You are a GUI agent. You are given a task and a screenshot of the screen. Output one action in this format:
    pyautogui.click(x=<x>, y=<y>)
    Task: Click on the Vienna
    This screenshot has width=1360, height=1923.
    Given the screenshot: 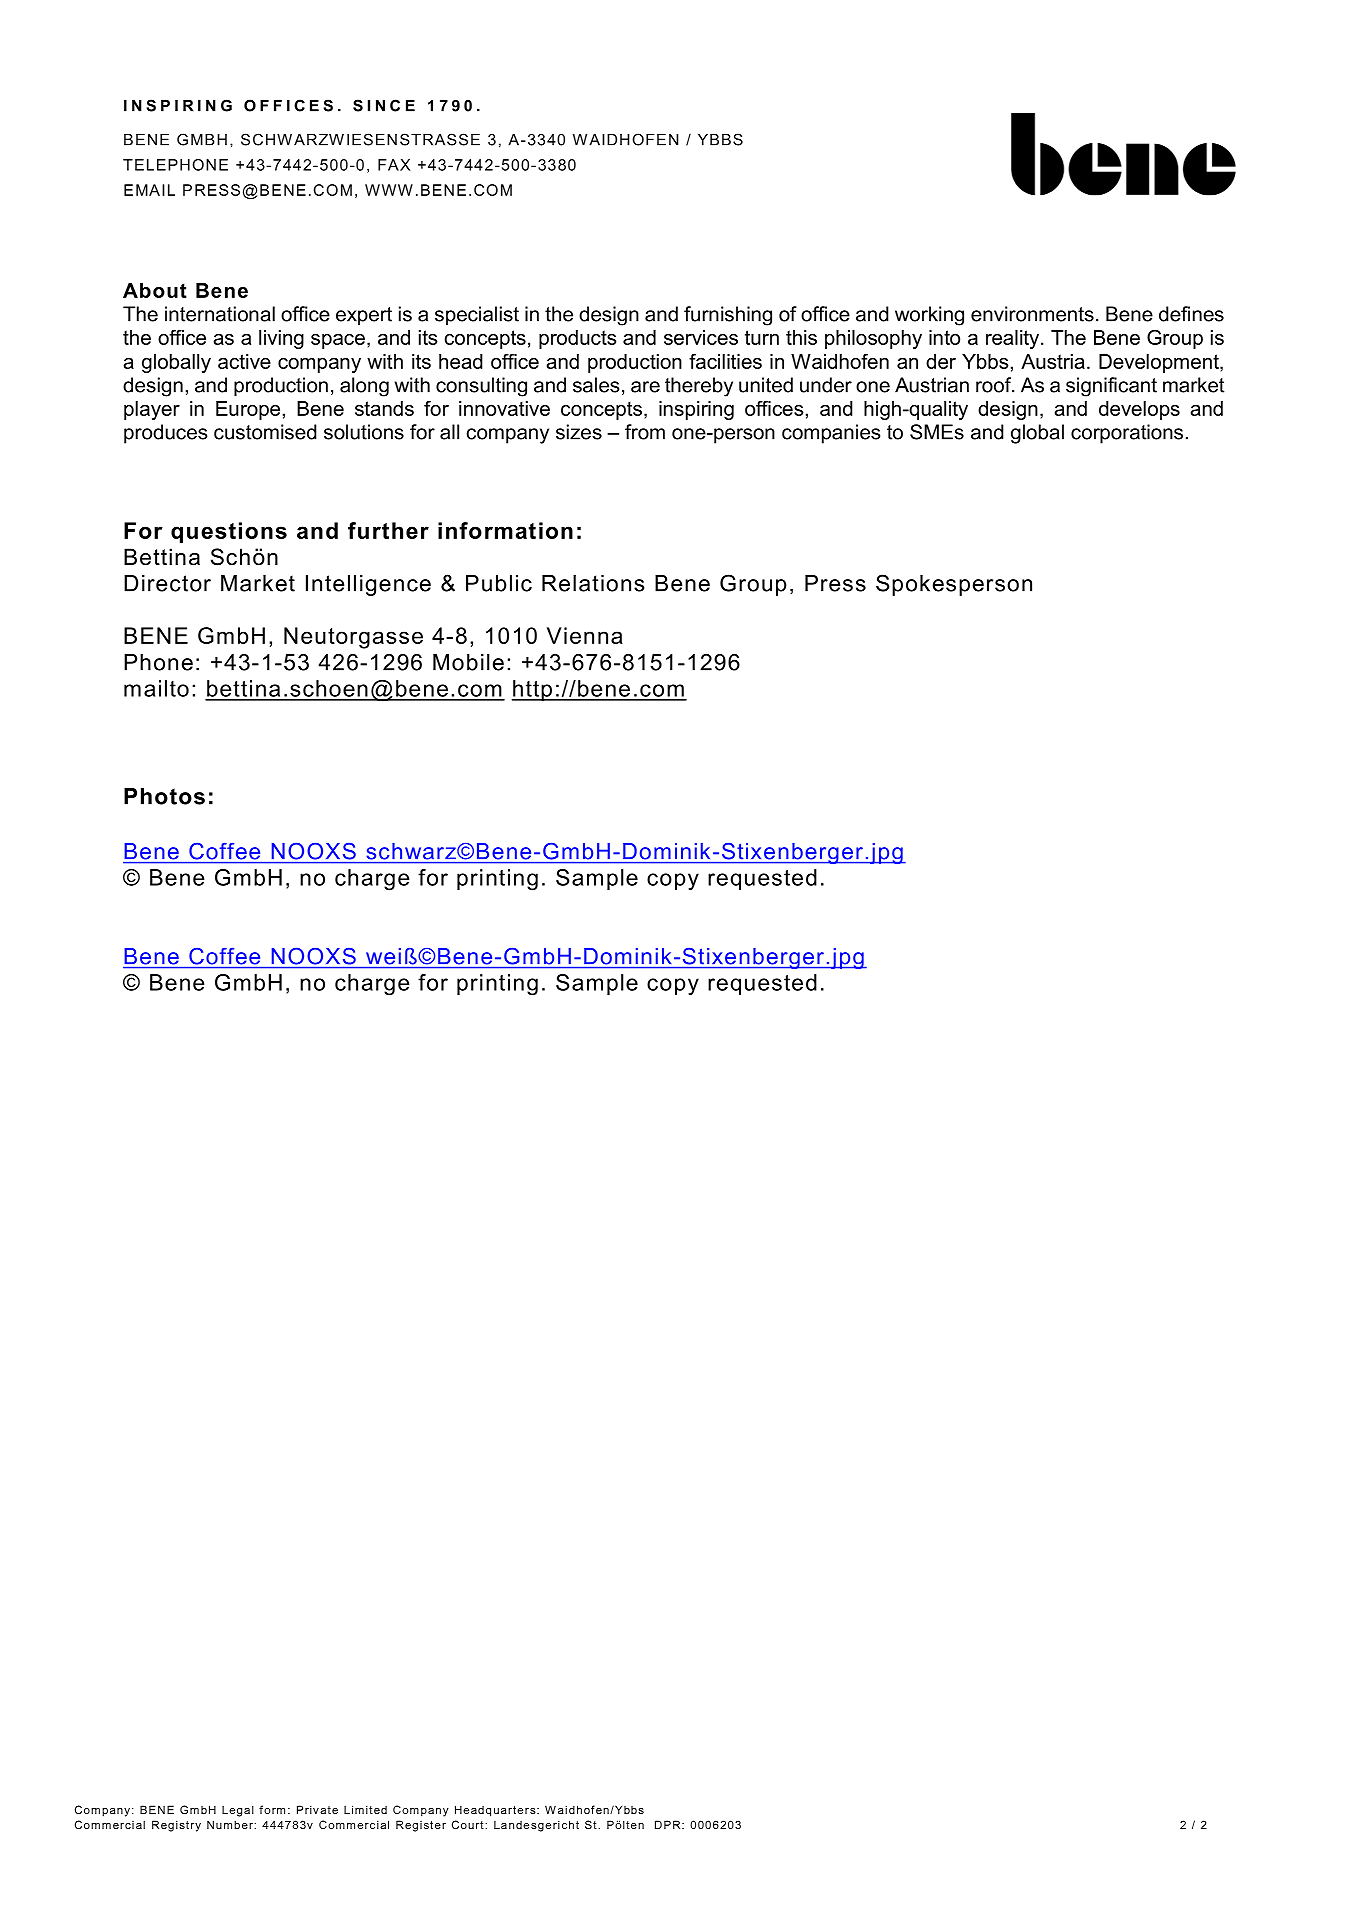 What is the action you would take?
    pyautogui.click(x=585, y=635)
